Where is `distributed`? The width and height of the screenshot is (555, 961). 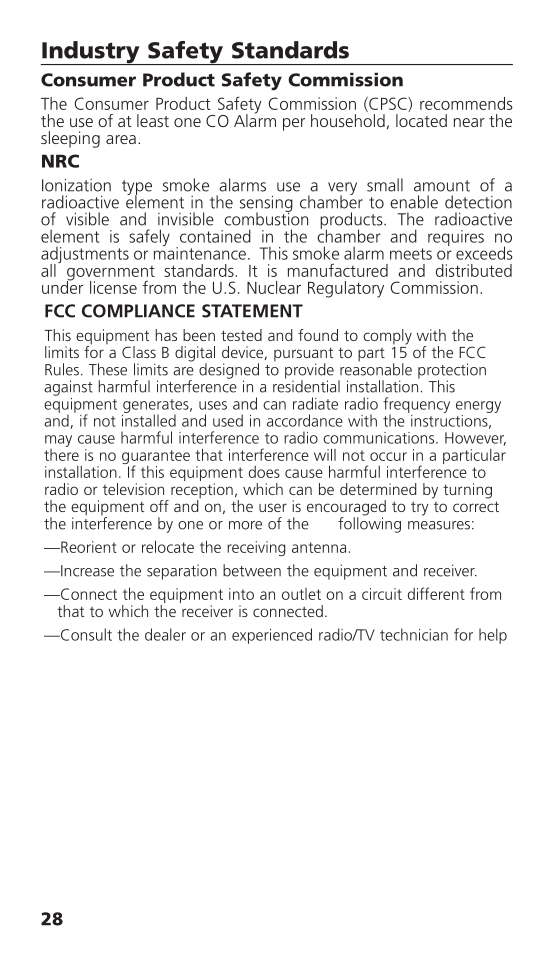
distributed is located at coordinates (474, 270).
